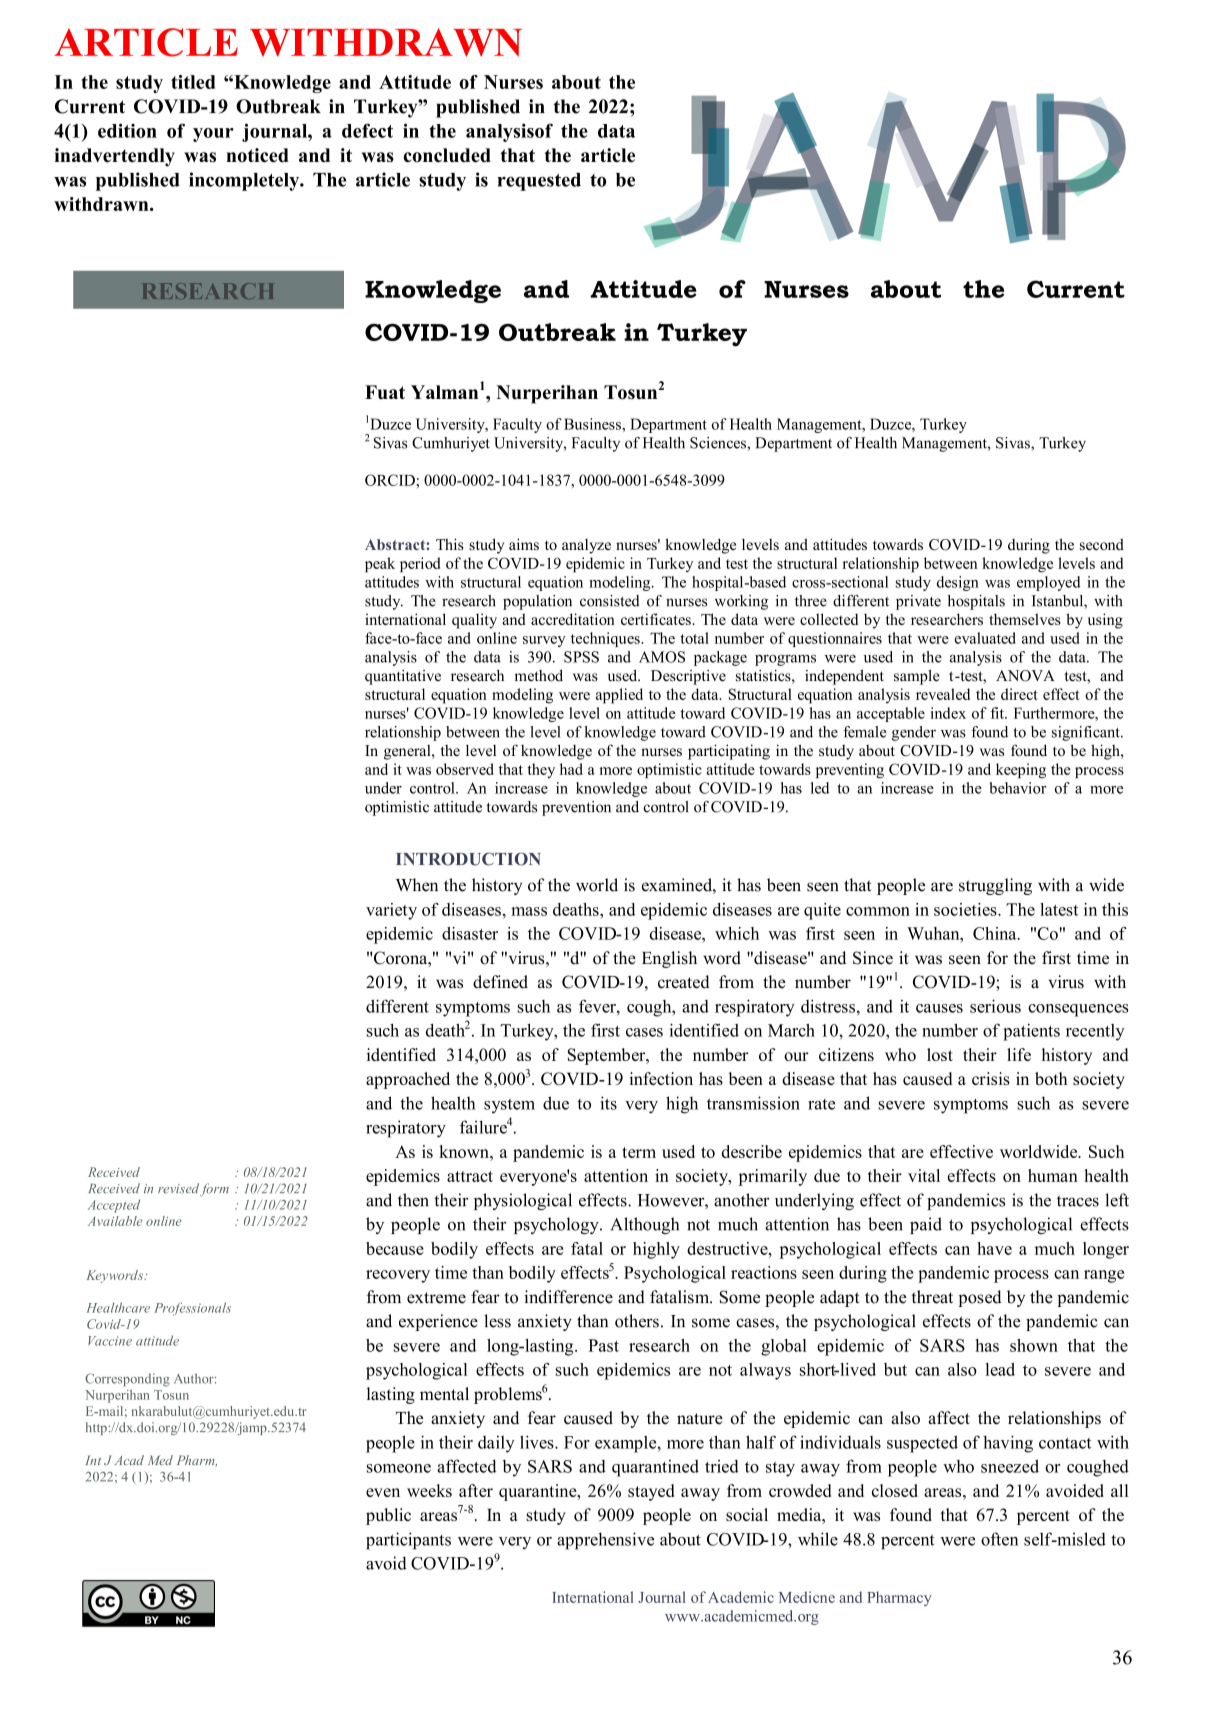 The image size is (1211, 1713). What do you see at coordinates (539, 182) in the screenshot?
I see `requested` at bounding box center [539, 182].
